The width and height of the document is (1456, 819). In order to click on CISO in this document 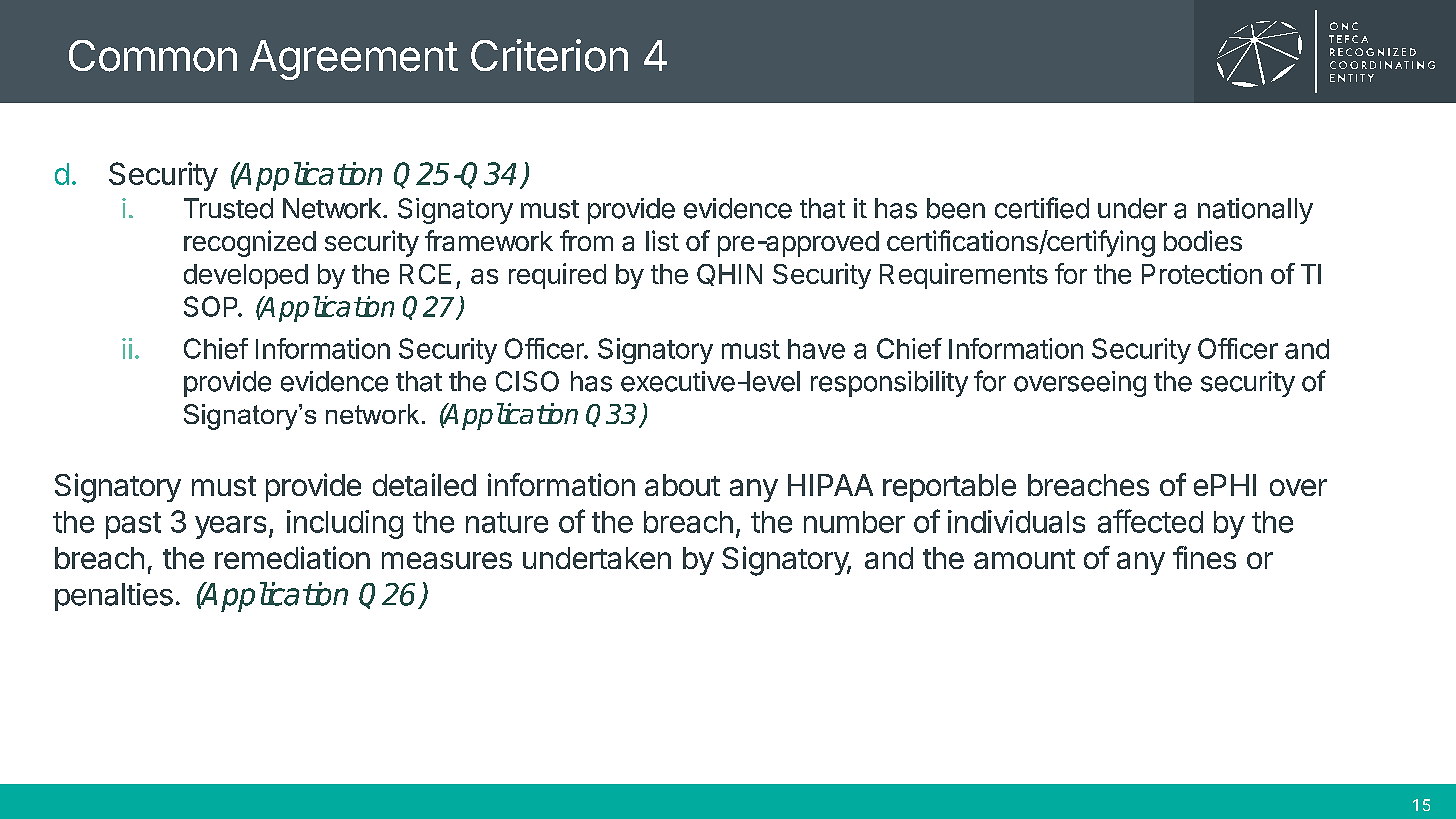, I will do `click(527, 381)`.
